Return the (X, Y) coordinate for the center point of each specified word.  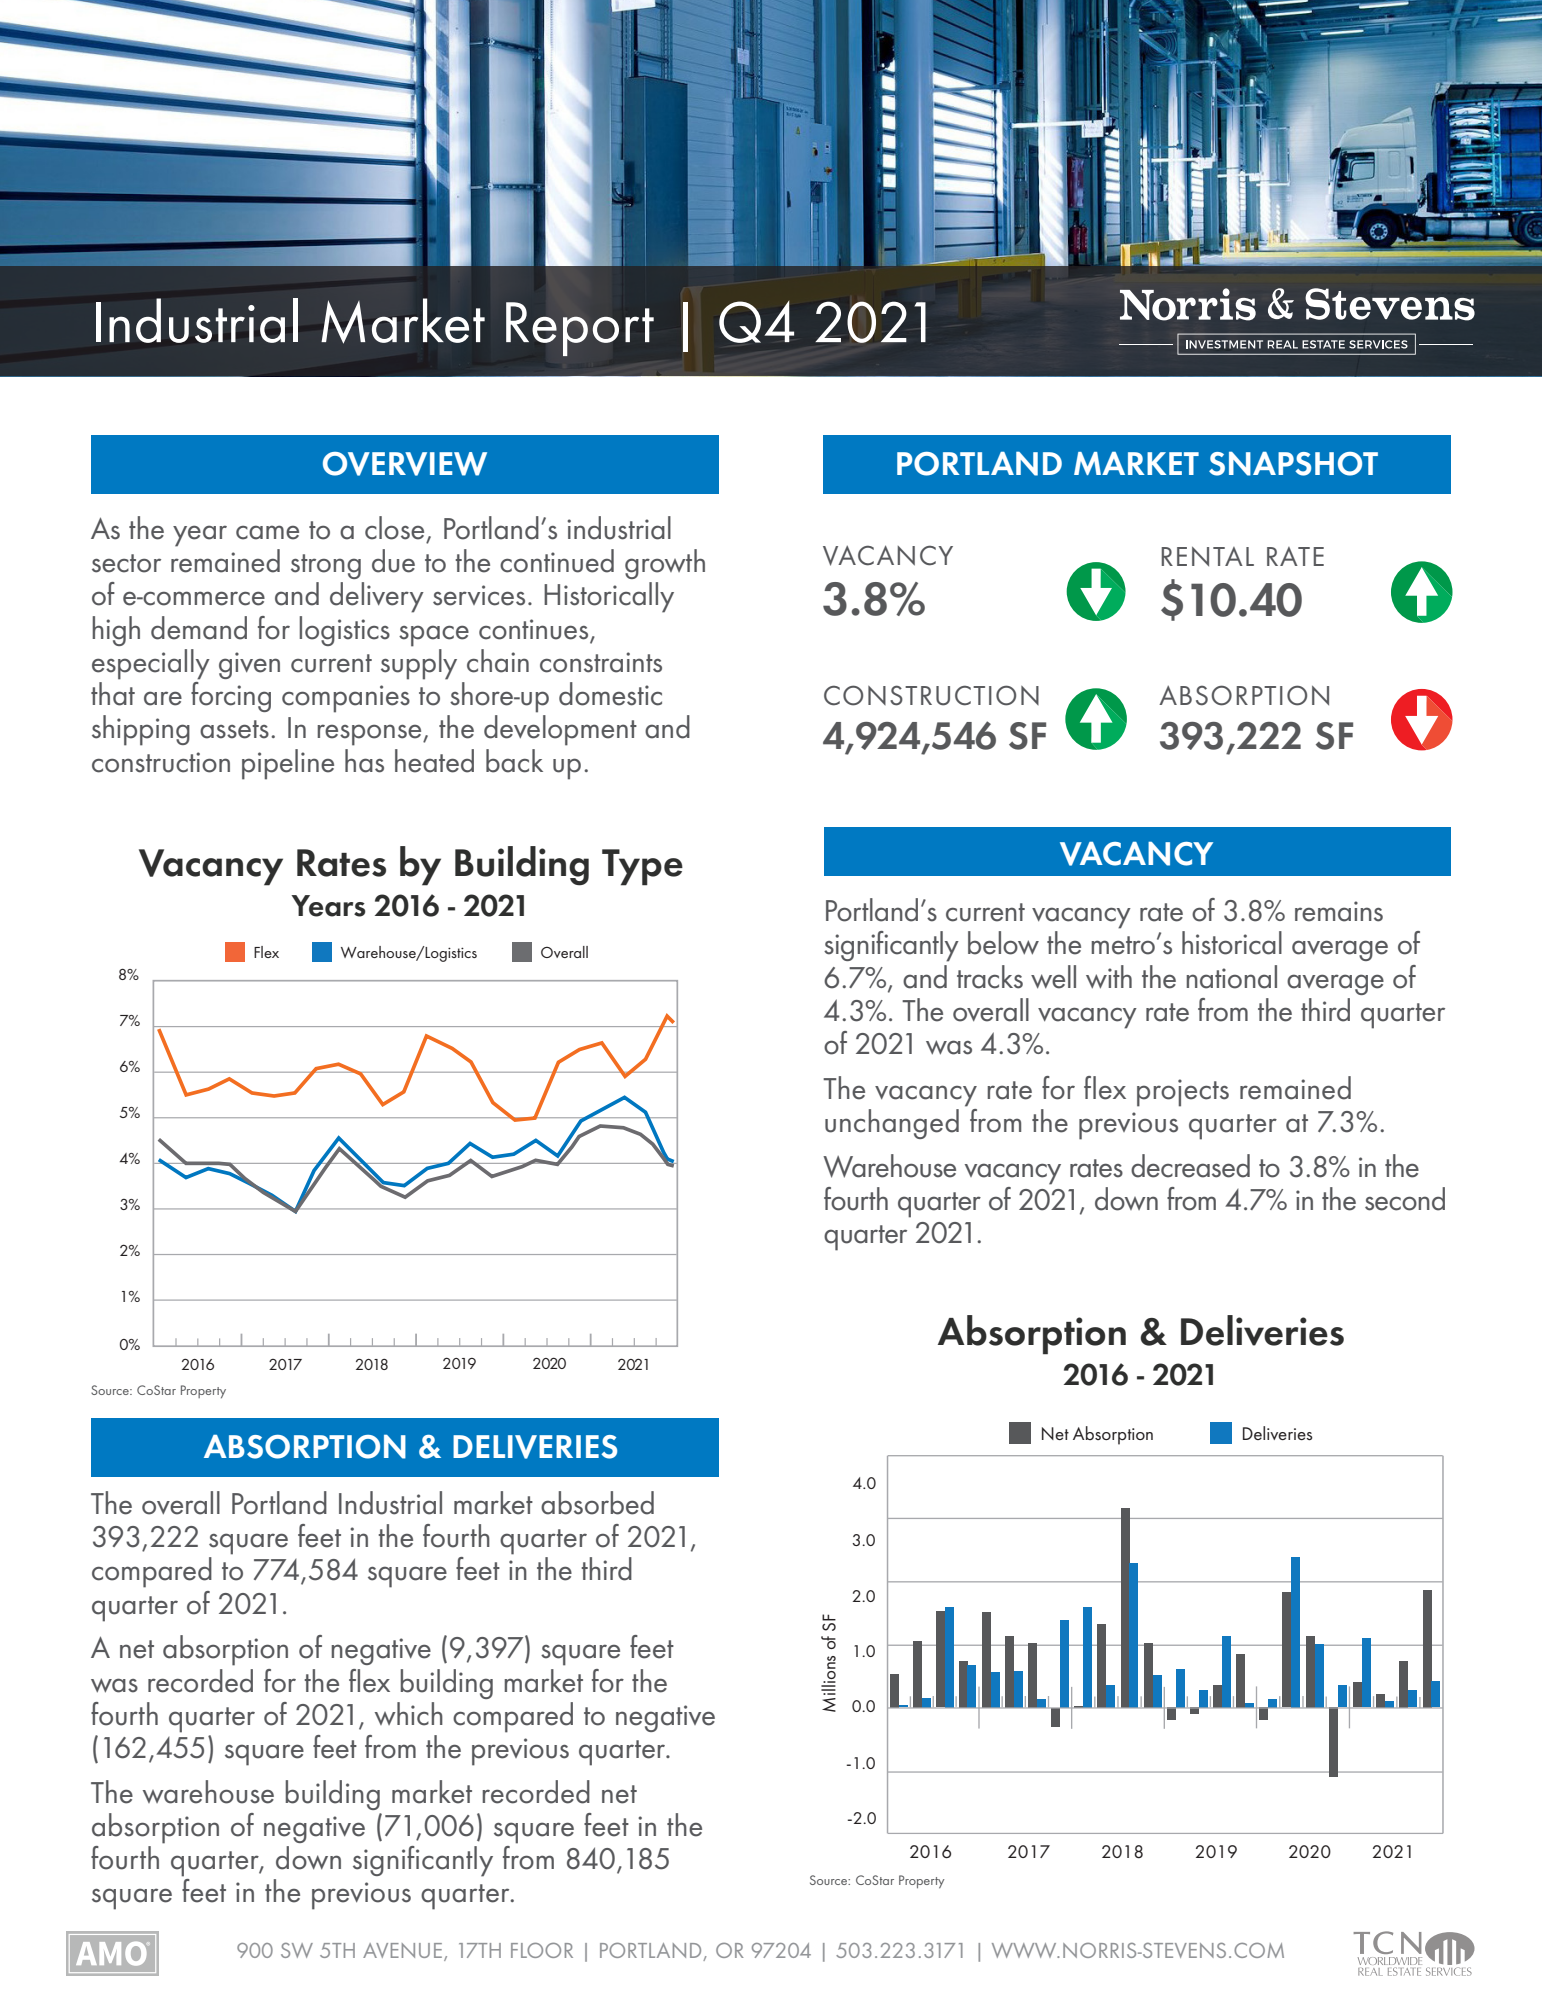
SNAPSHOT (1293, 463)
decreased (1190, 1166)
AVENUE (402, 1950)
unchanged (892, 1124)
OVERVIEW (405, 464)
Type (642, 867)
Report (580, 329)
